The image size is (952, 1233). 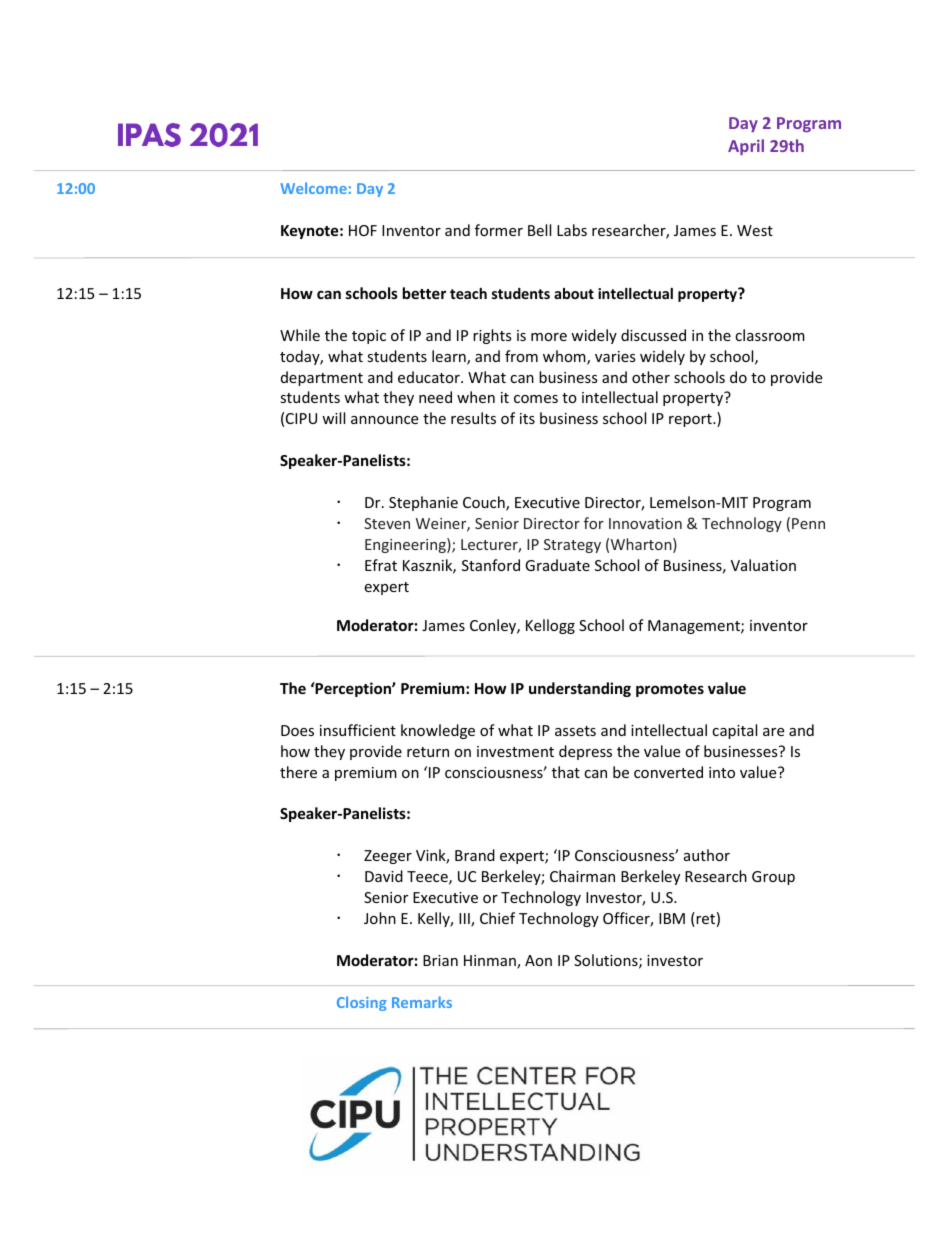 What do you see at coordinates (746, 147) in the screenshot?
I see `April` at bounding box center [746, 147].
